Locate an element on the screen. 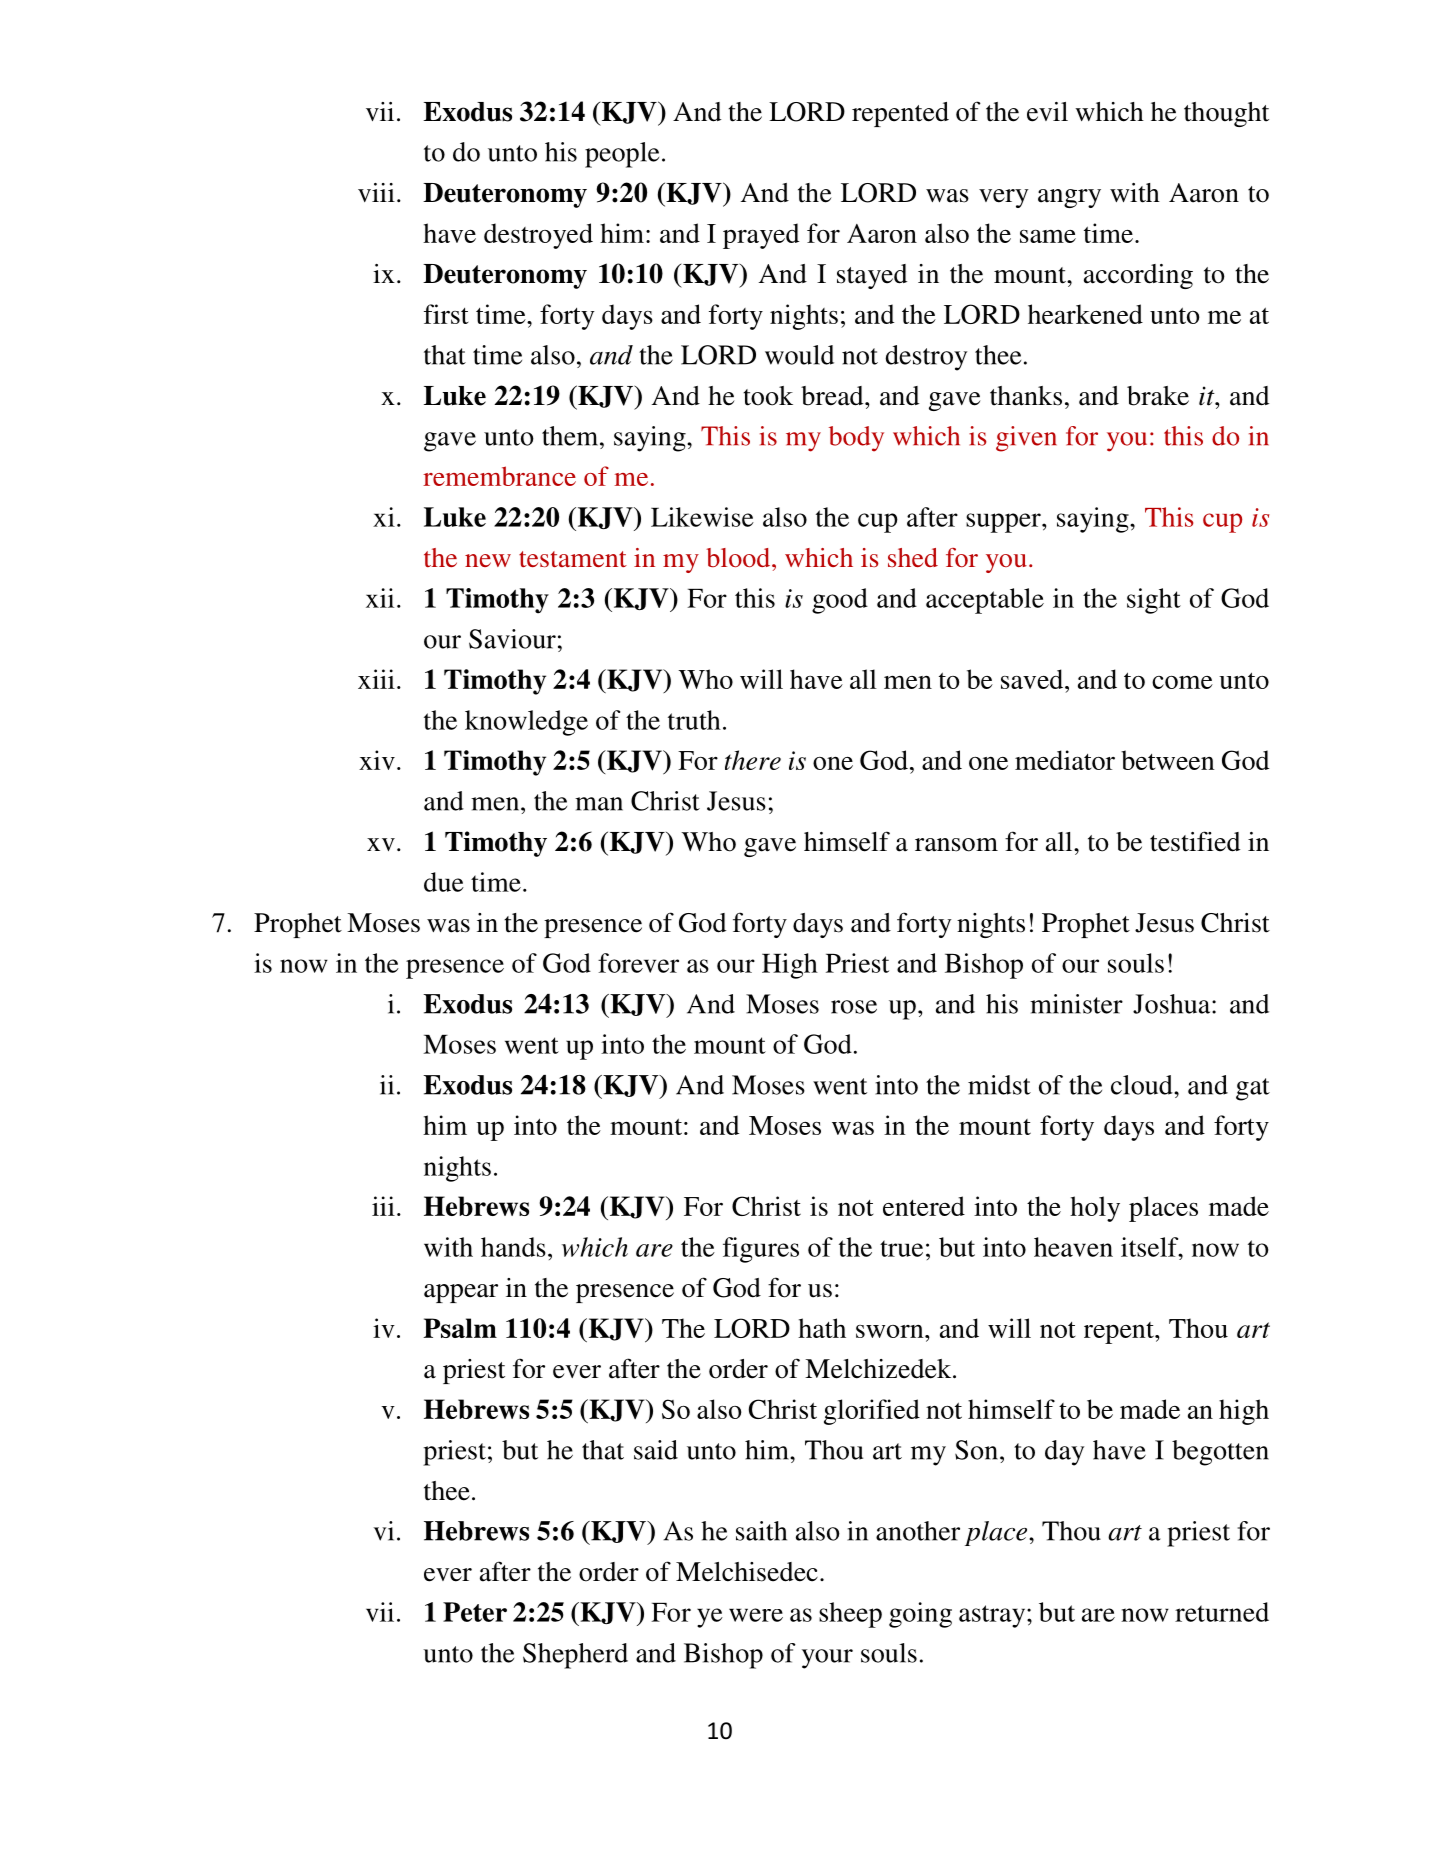  Peter is located at coordinates (475, 1612).
